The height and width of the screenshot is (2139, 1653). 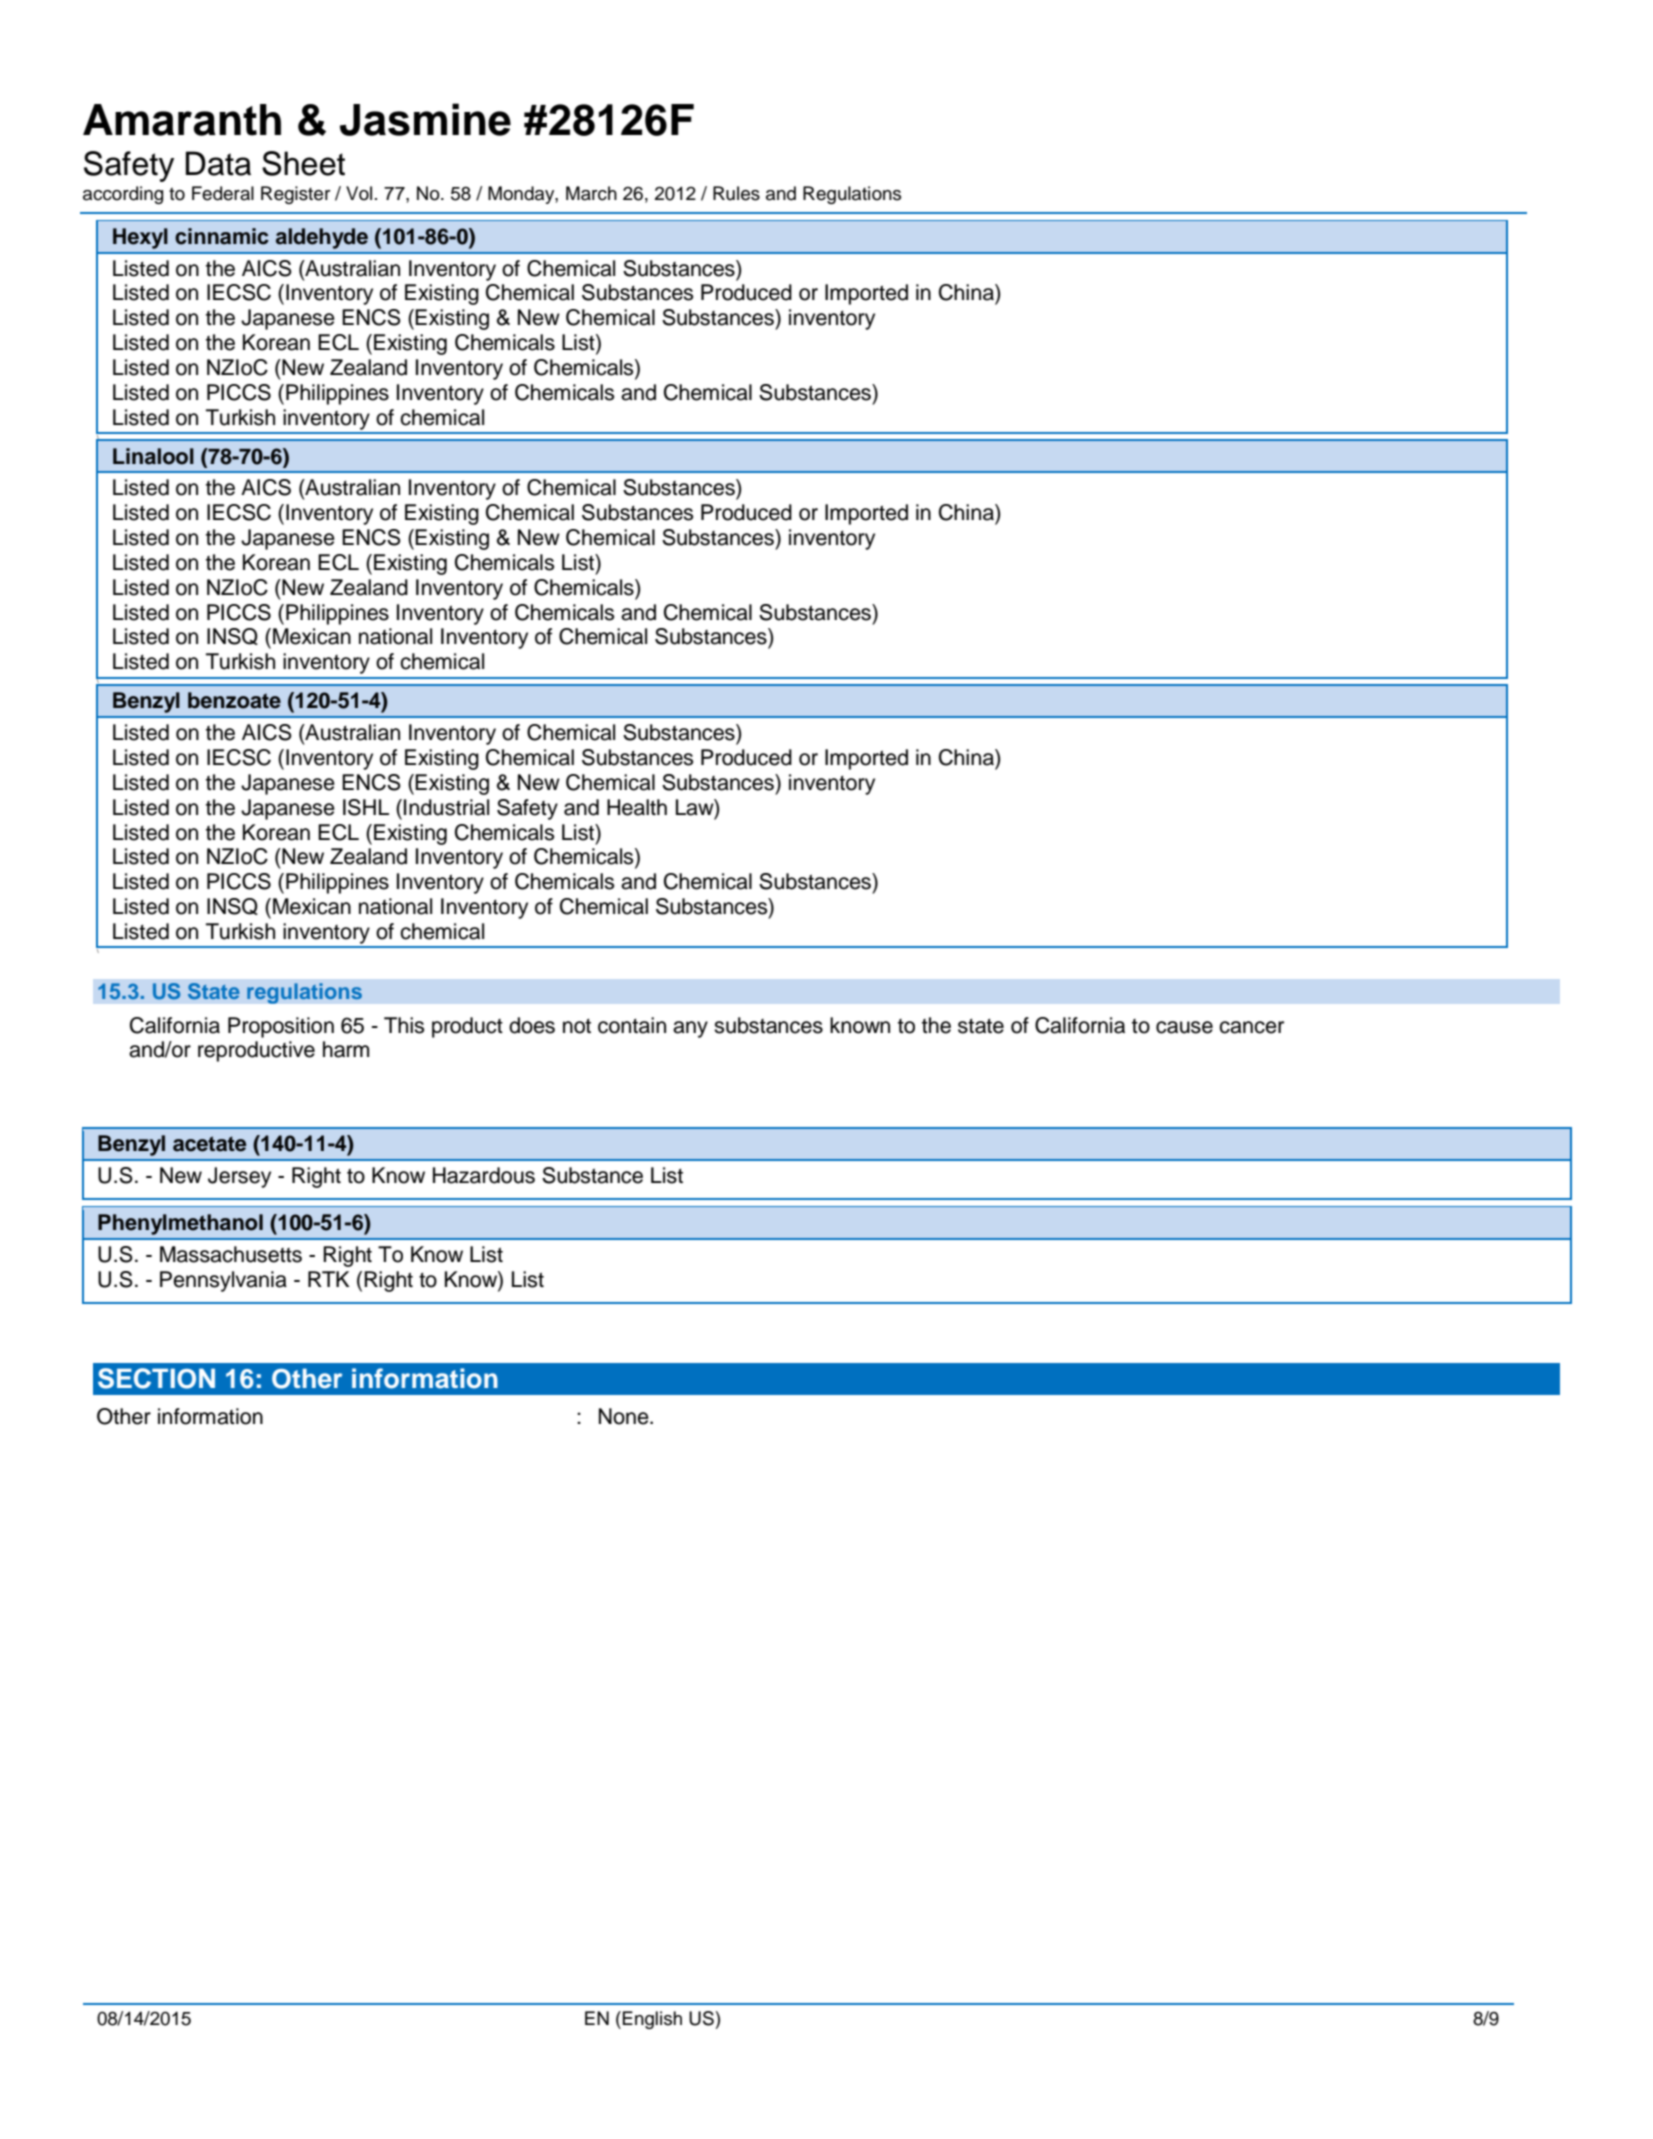 What do you see at coordinates (1251, 1027) in the screenshot?
I see `cancer` at bounding box center [1251, 1027].
